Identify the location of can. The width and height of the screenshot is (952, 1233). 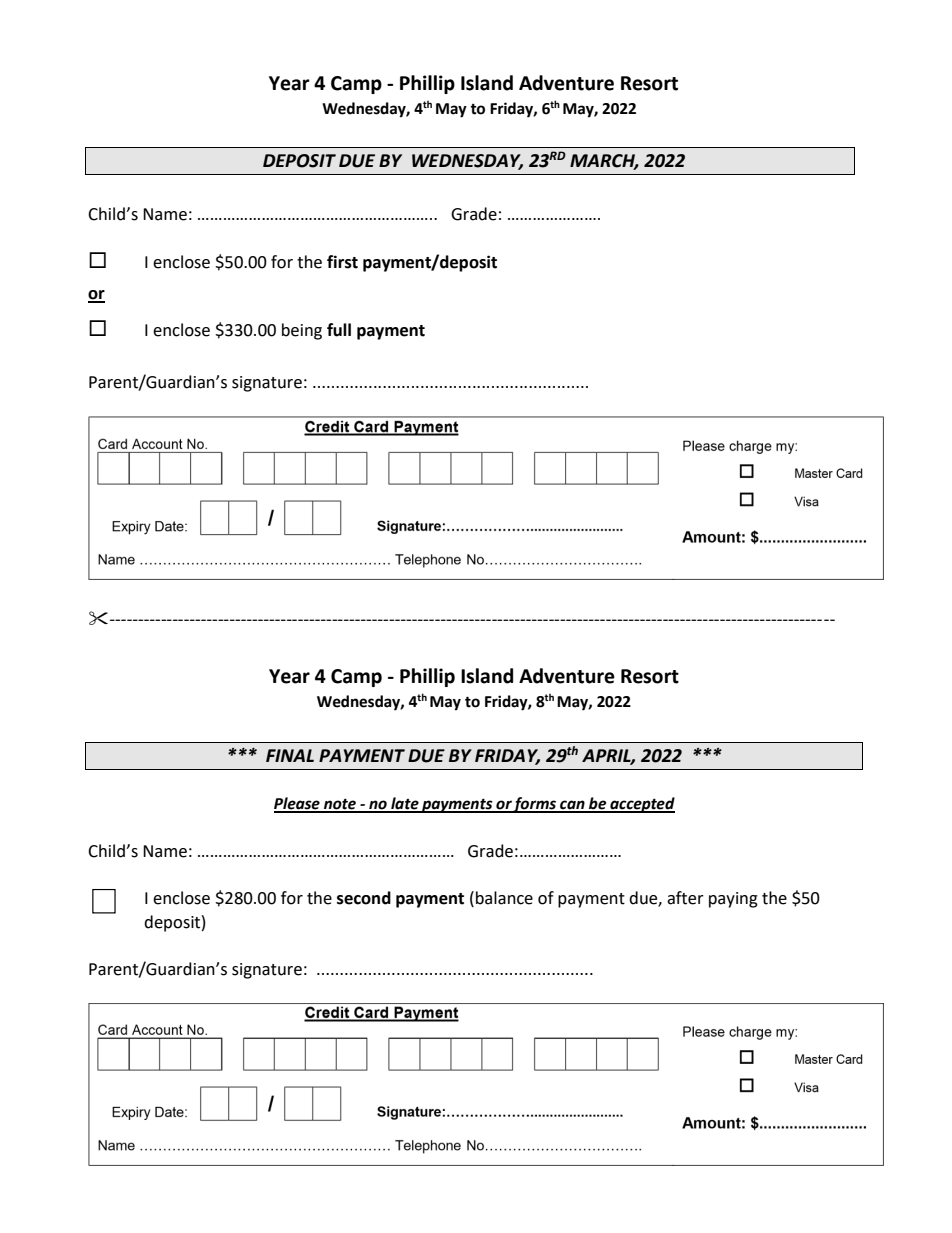
(572, 806).
